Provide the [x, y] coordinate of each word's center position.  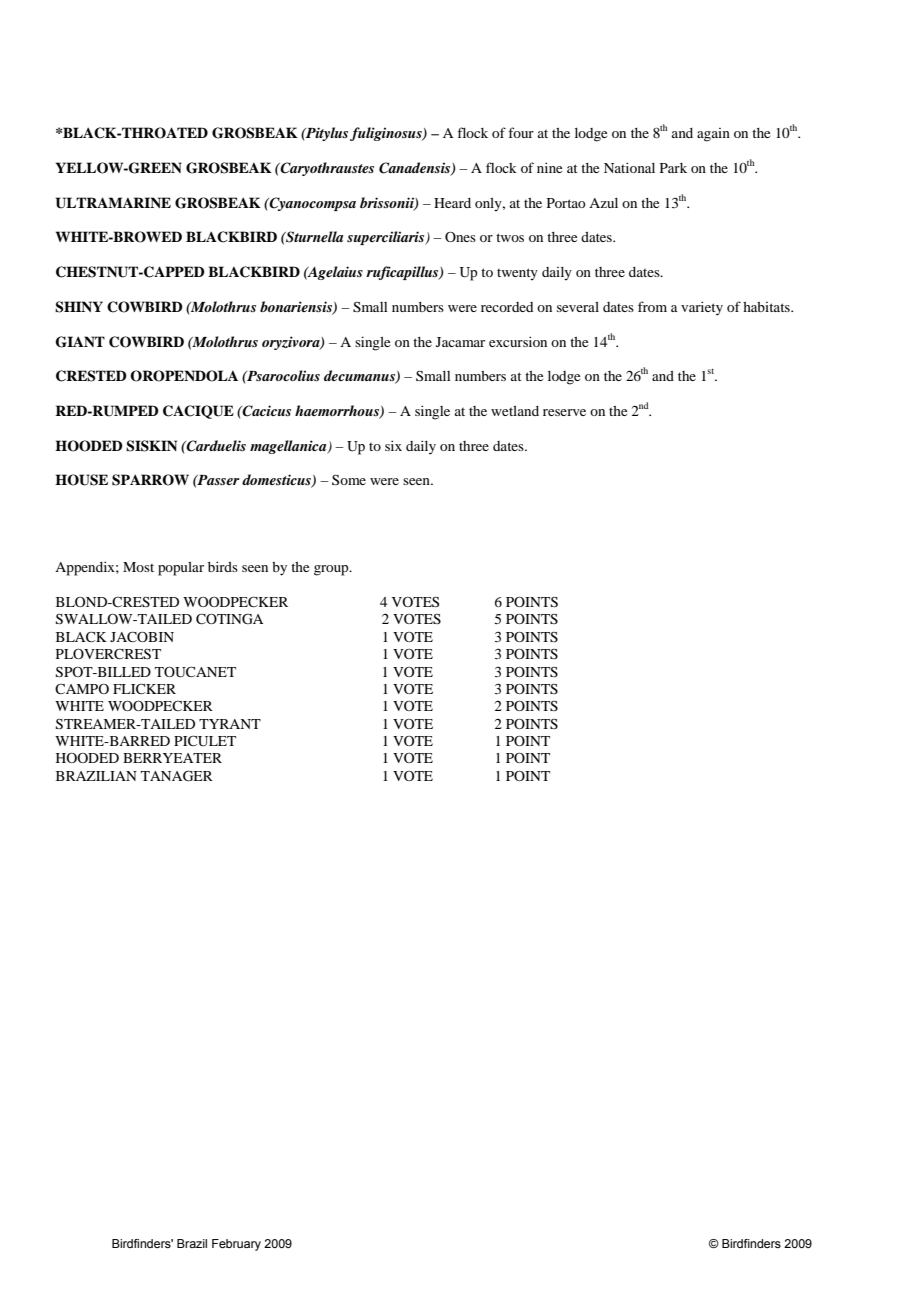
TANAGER [177, 776]
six [393, 445]
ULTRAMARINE [113, 203]
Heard [452, 203]
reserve [564, 412]
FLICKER [144, 688]
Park [673, 168]
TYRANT [230, 724]
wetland [515, 411]
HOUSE [81, 480]
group [332, 570]
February [236, 1245]
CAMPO [82, 688]
